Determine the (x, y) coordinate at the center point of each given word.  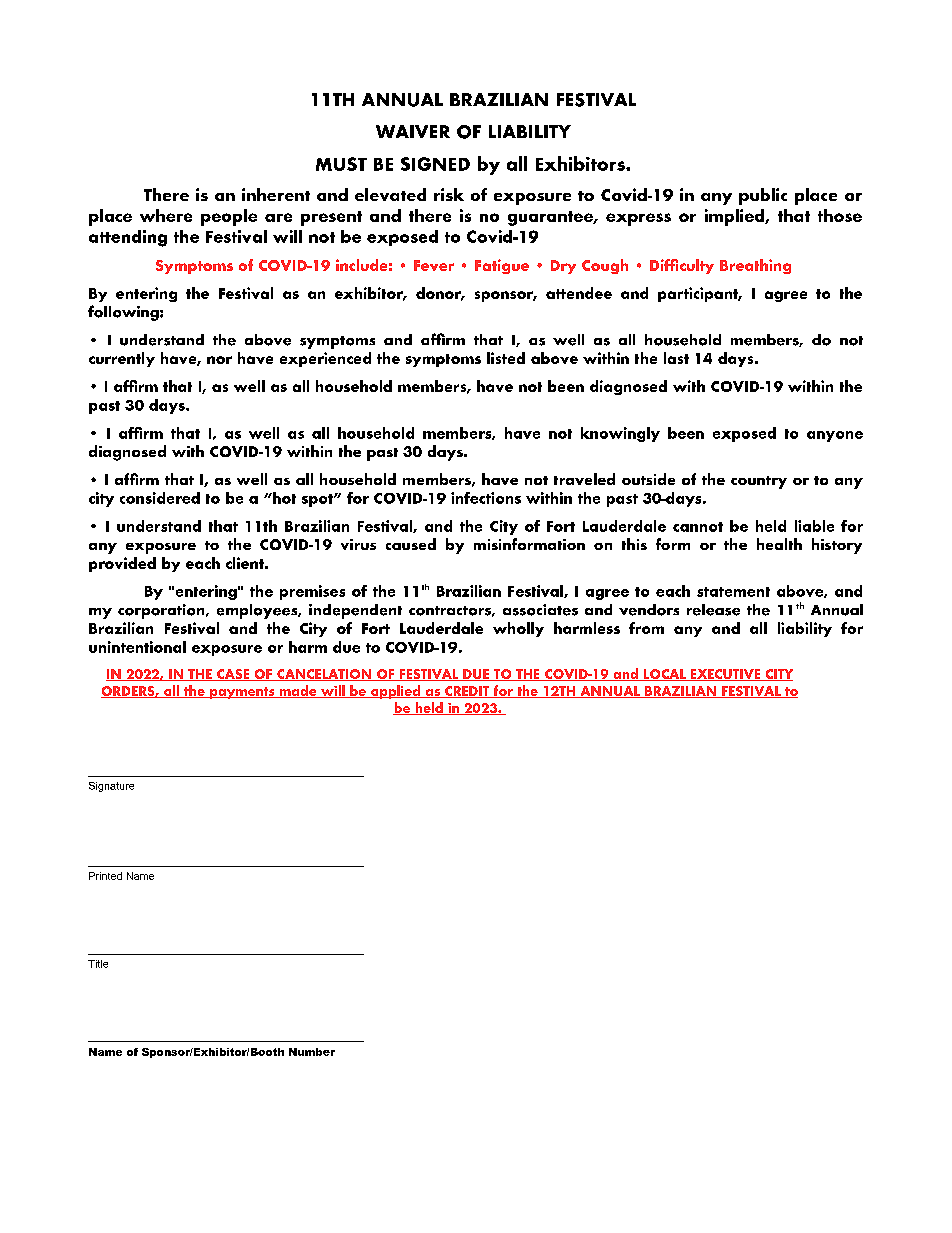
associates (540, 610)
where (166, 215)
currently (122, 359)
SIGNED (435, 164)
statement (733, 592)
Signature (111, 787)
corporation (162, 611)
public (763, 196)
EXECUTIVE (725, 675)
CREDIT (467, 692)
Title (98, 964)
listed (506, 358)
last (676, 358)
